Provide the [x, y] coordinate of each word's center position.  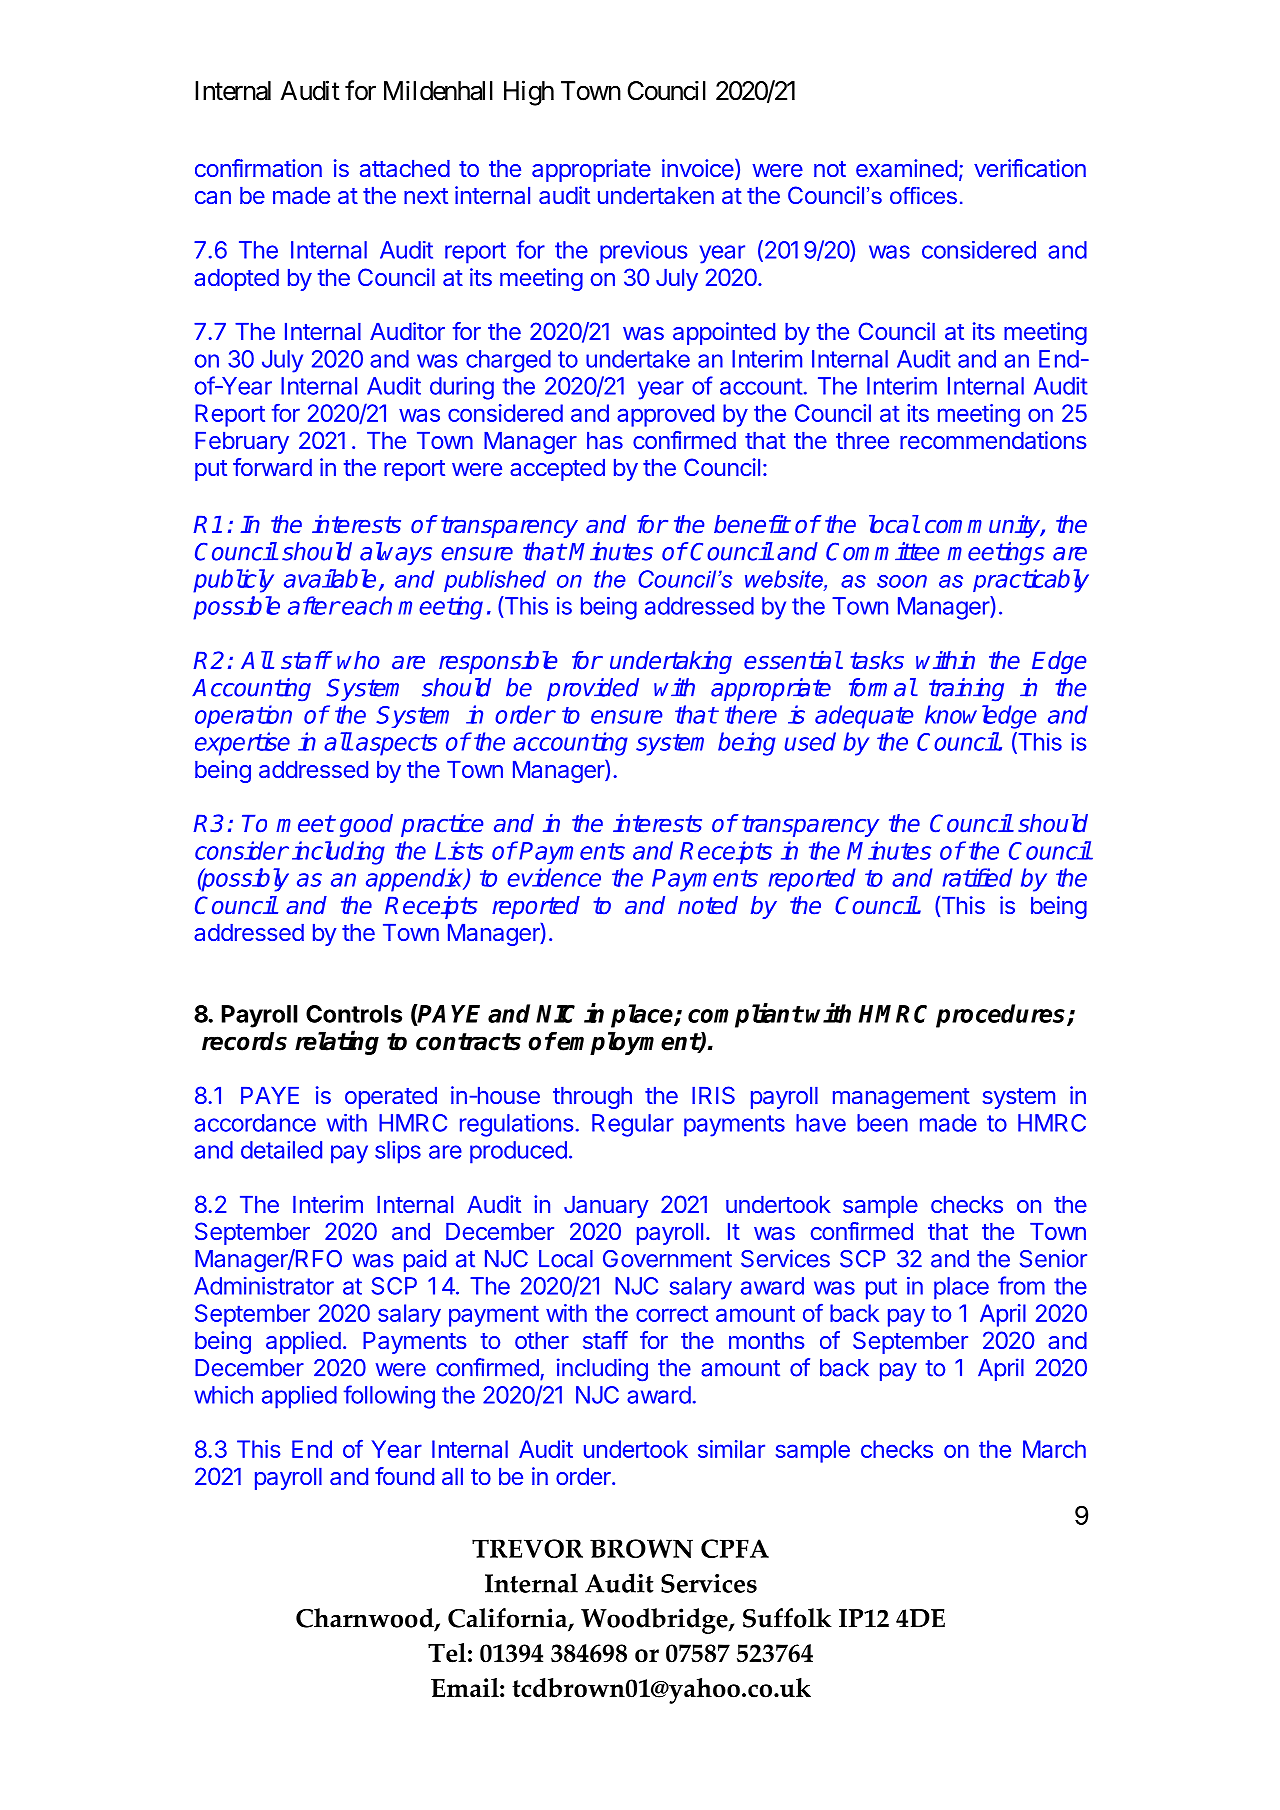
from [1021, 1285]
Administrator [264, 1286]
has [605, 440]
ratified [977, 877]
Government [667, 1259]
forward [272, 467]
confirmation [258, 168]
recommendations [993, 440]
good [366, 825]
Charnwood [366, 1619]
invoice [698, 168]
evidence [554, 877]
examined [906, 168]
